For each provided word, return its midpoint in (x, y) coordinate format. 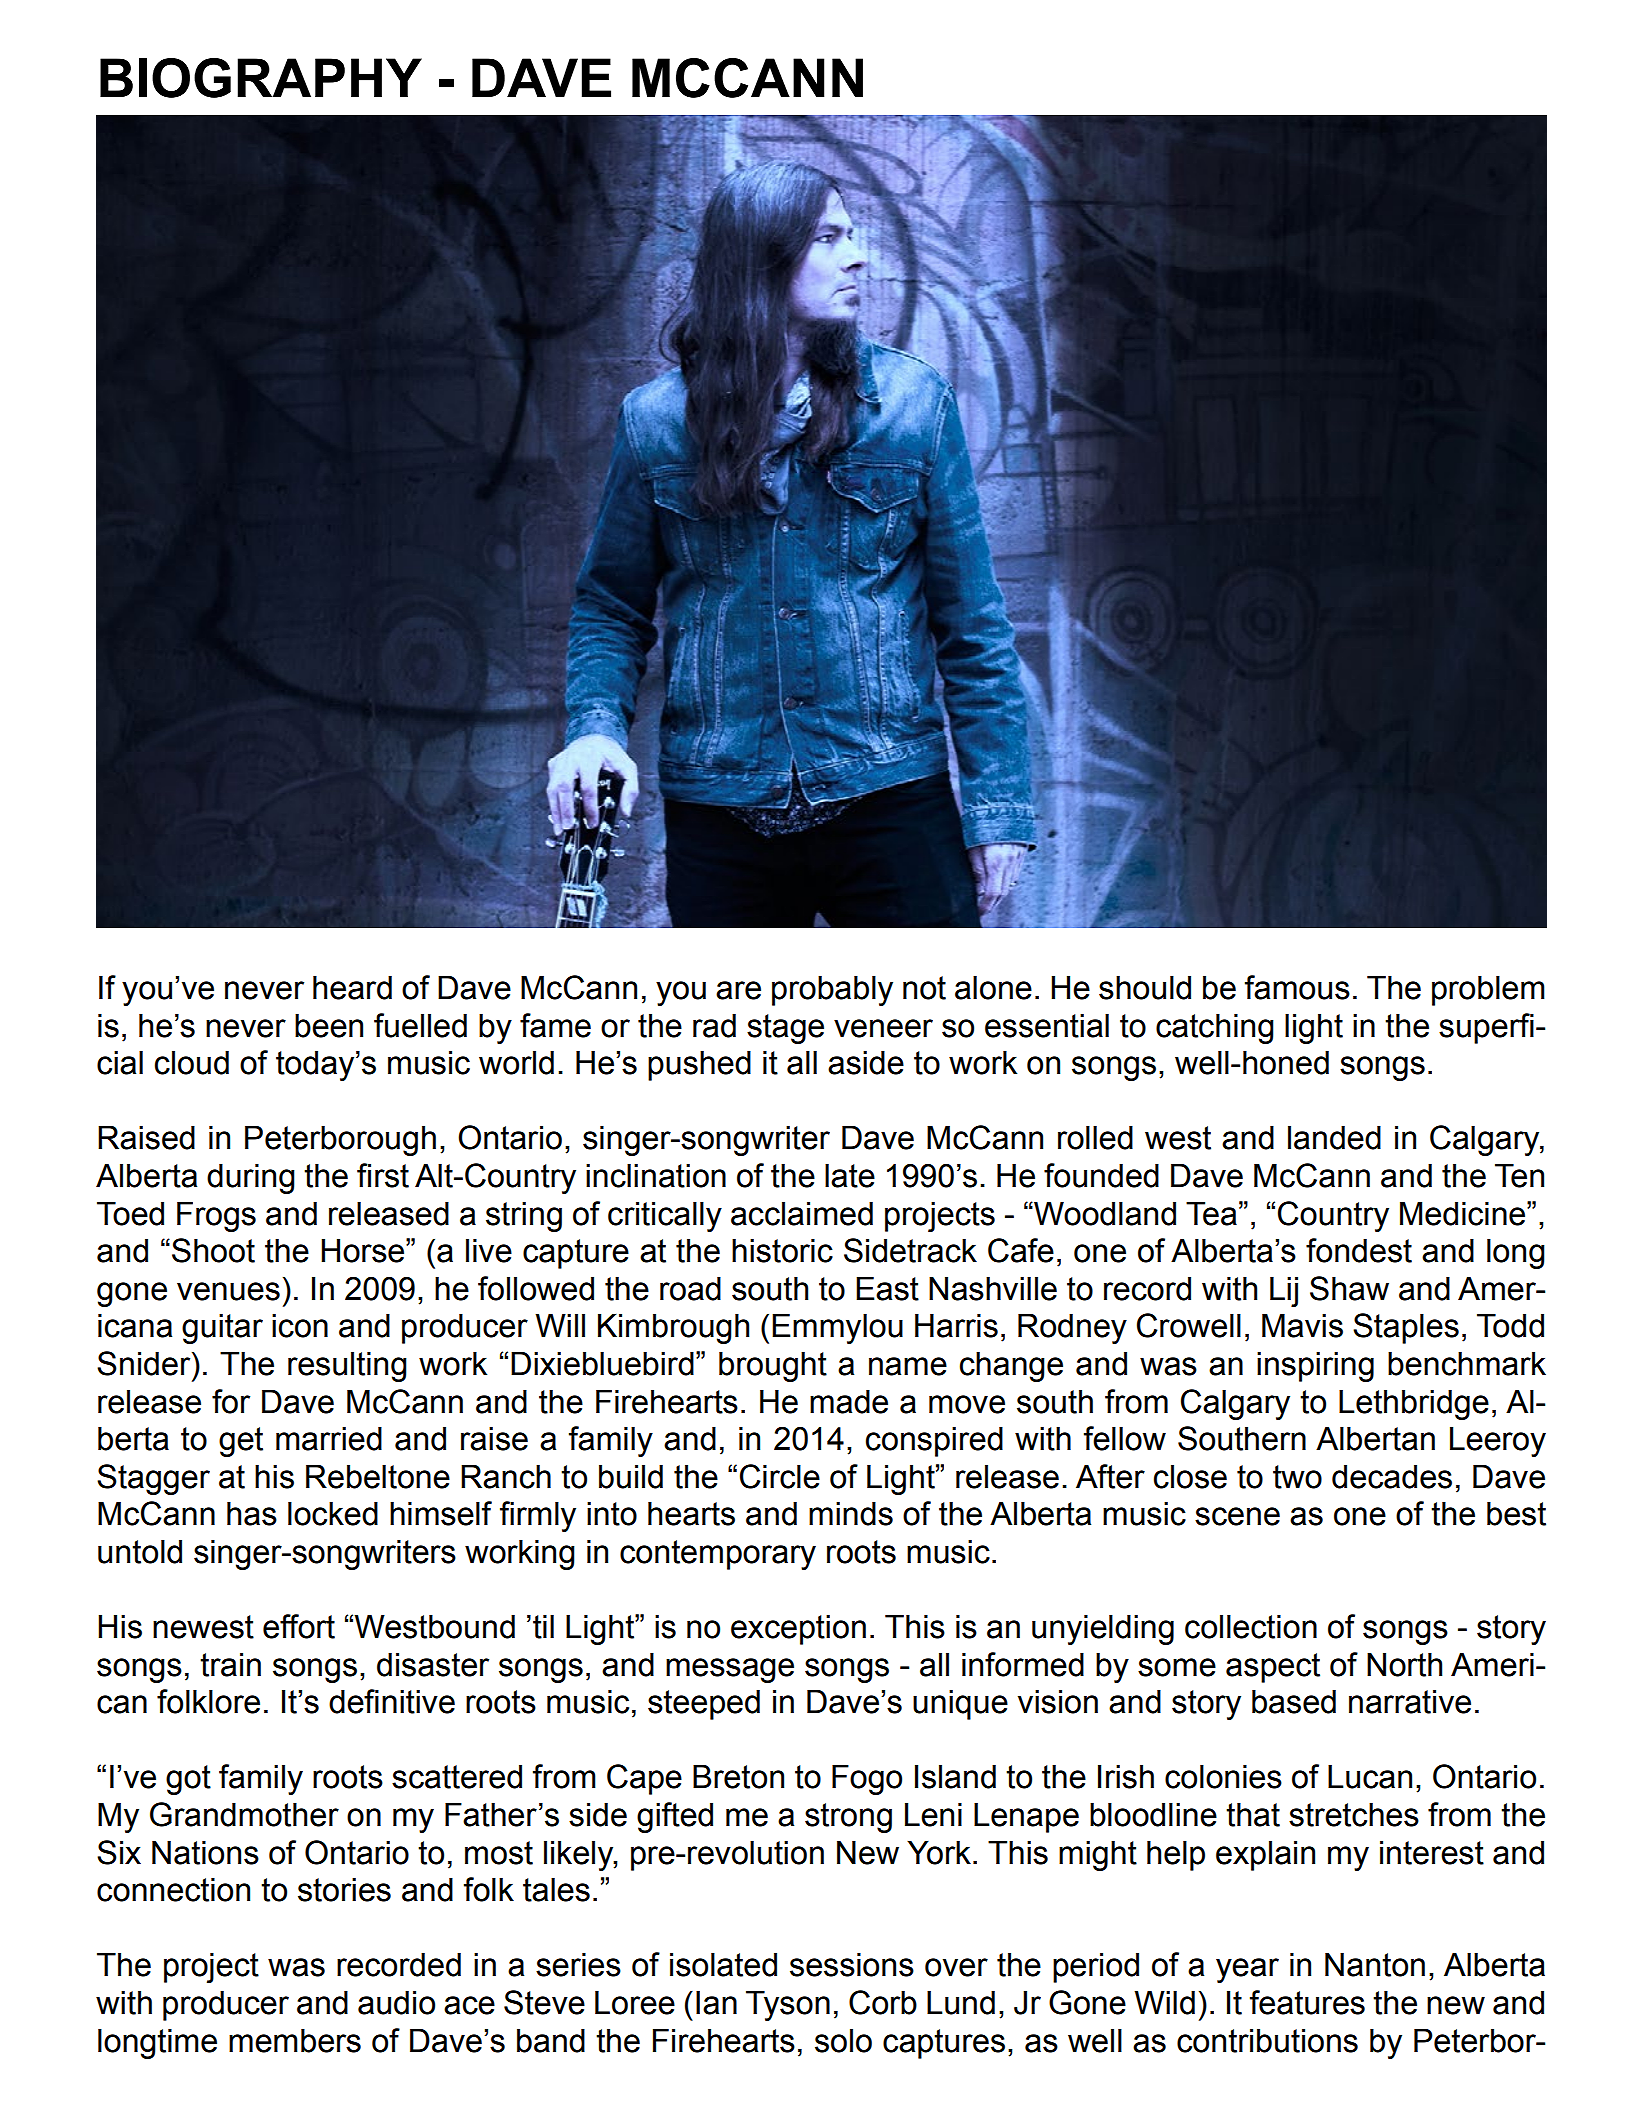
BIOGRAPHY (261, 78)
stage (785, 1029)
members (295, 2041)
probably (832, 991)
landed (1334, 1138)
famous (1297, 987)
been (329, 1026)
